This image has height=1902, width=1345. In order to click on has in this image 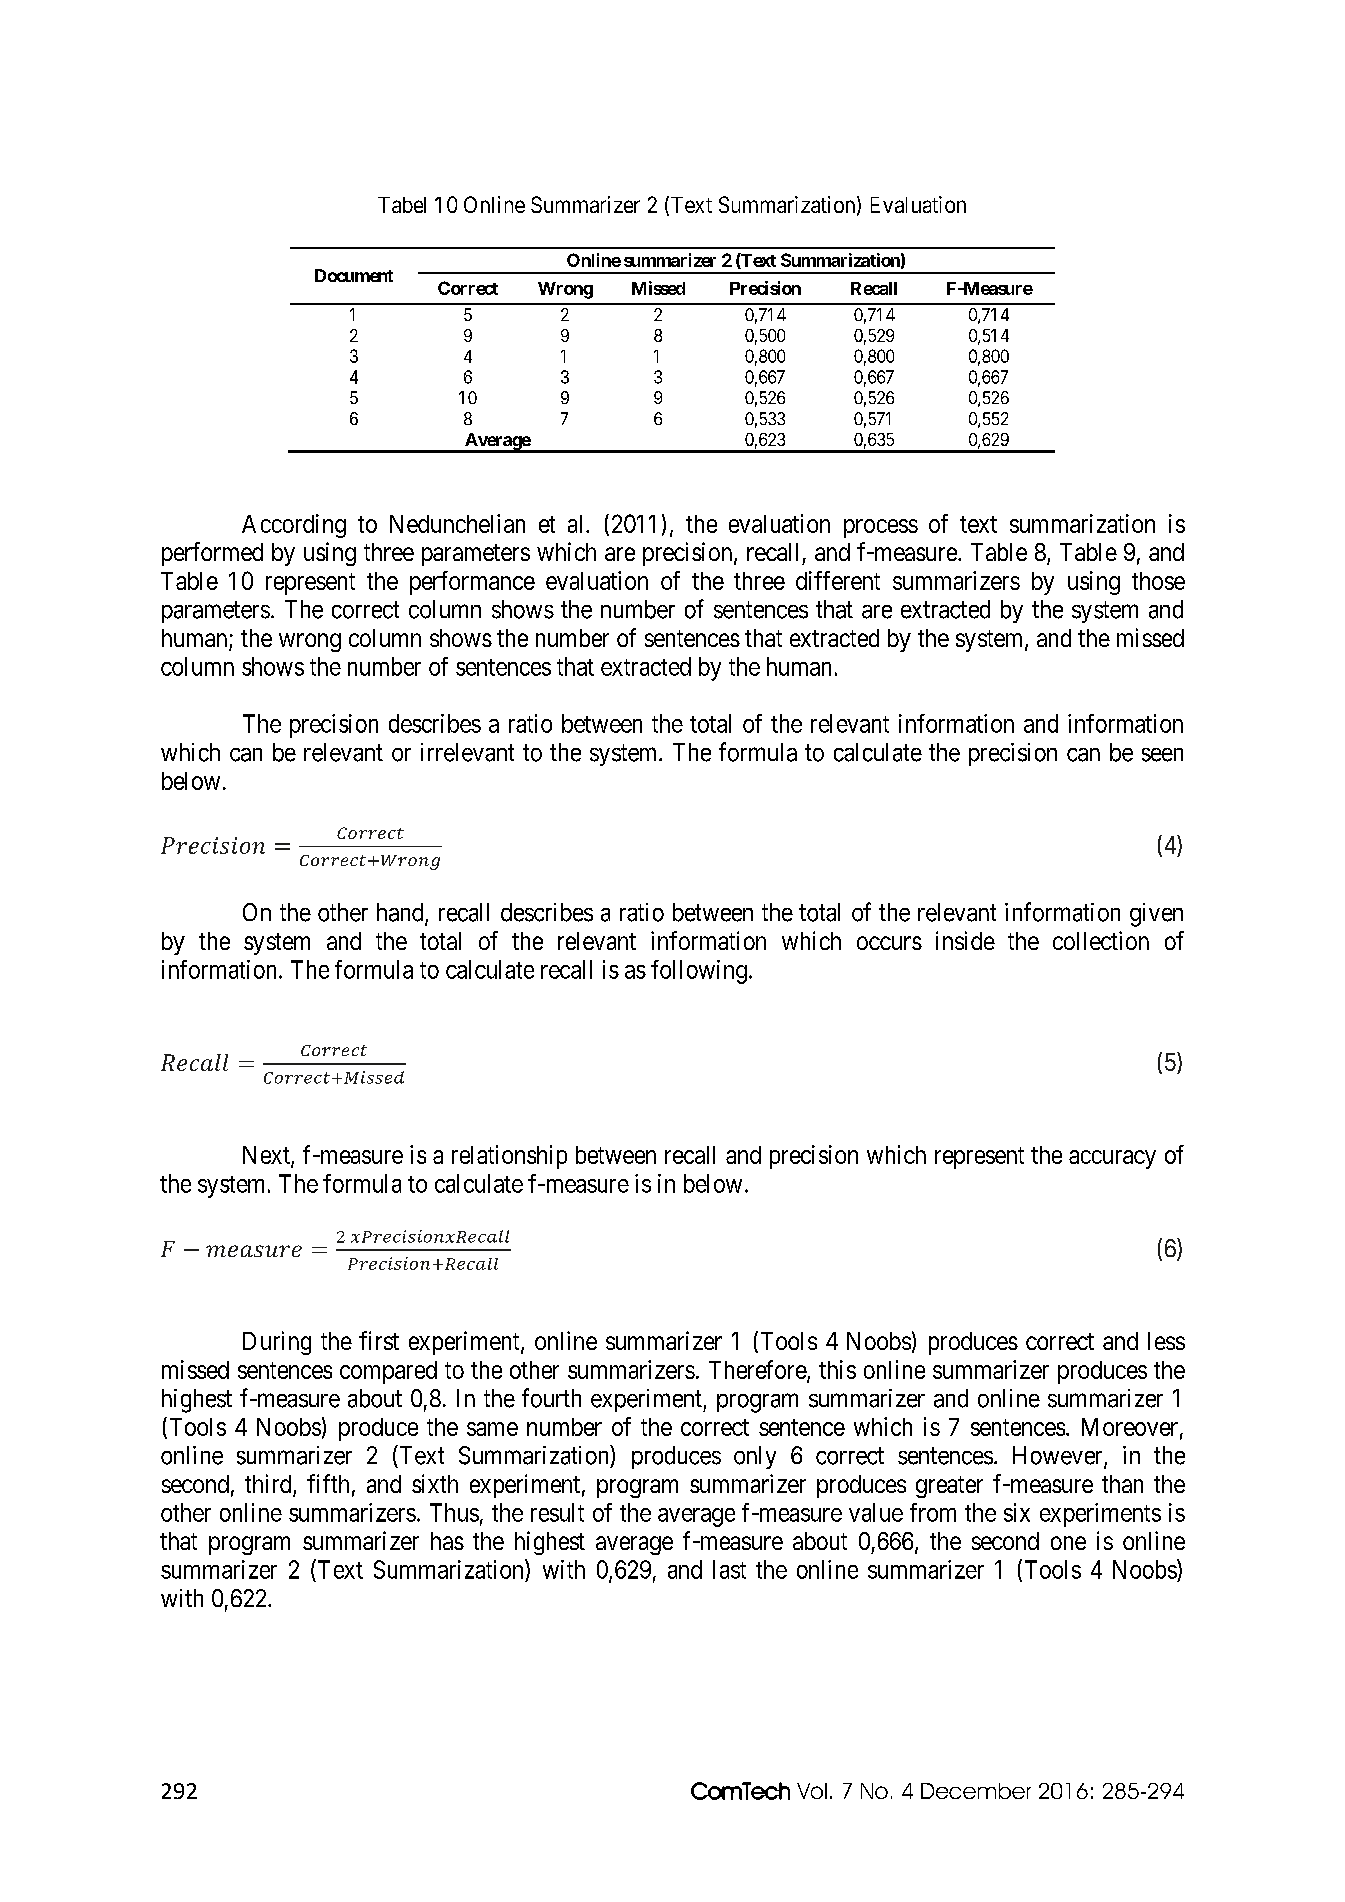, I will do `click(447, 1541)`.
